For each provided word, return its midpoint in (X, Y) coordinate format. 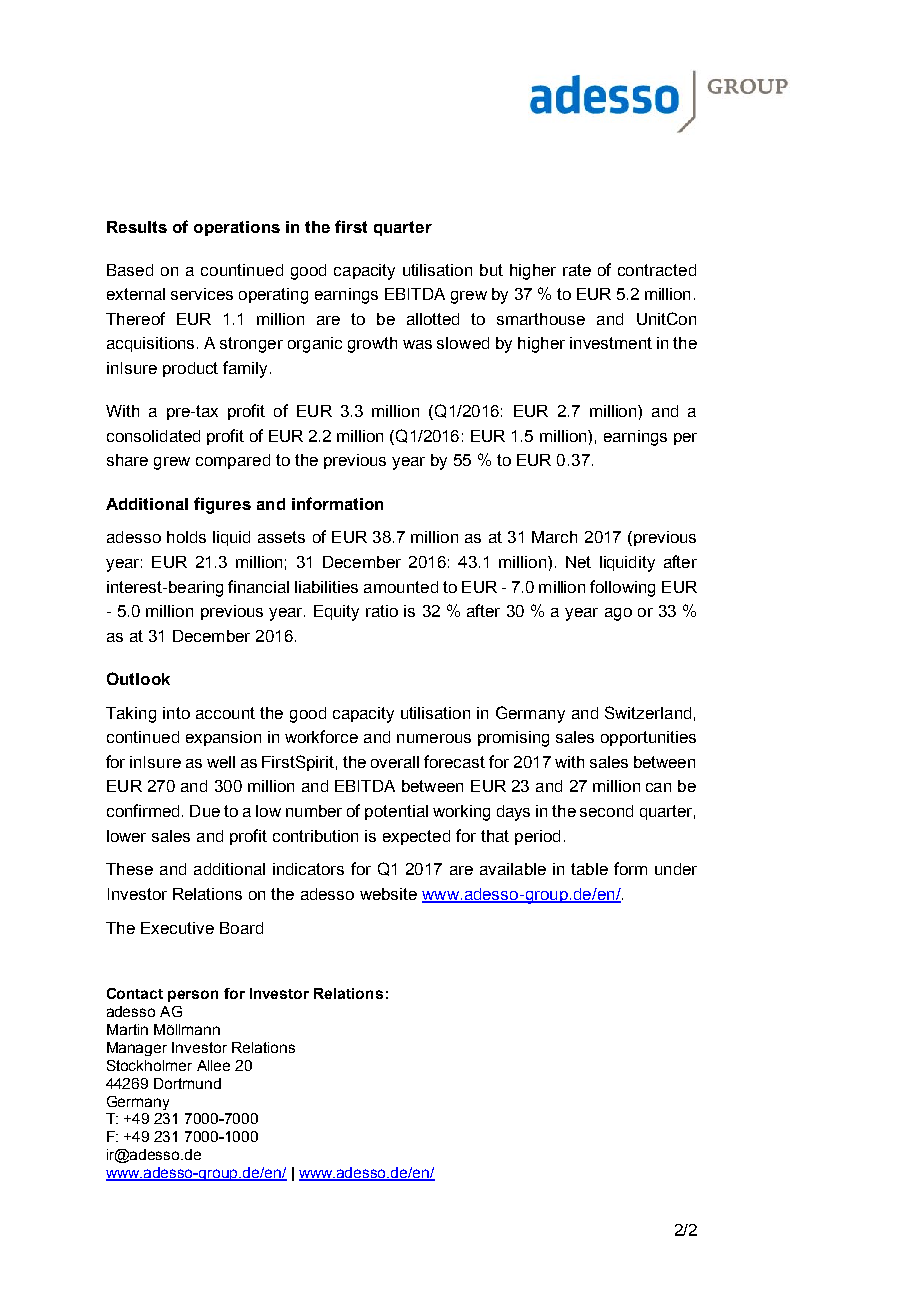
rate (577, 270)
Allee (213, 1065)
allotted (433, 319)
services (202, 294)
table (589, 869)
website (388, 894)
